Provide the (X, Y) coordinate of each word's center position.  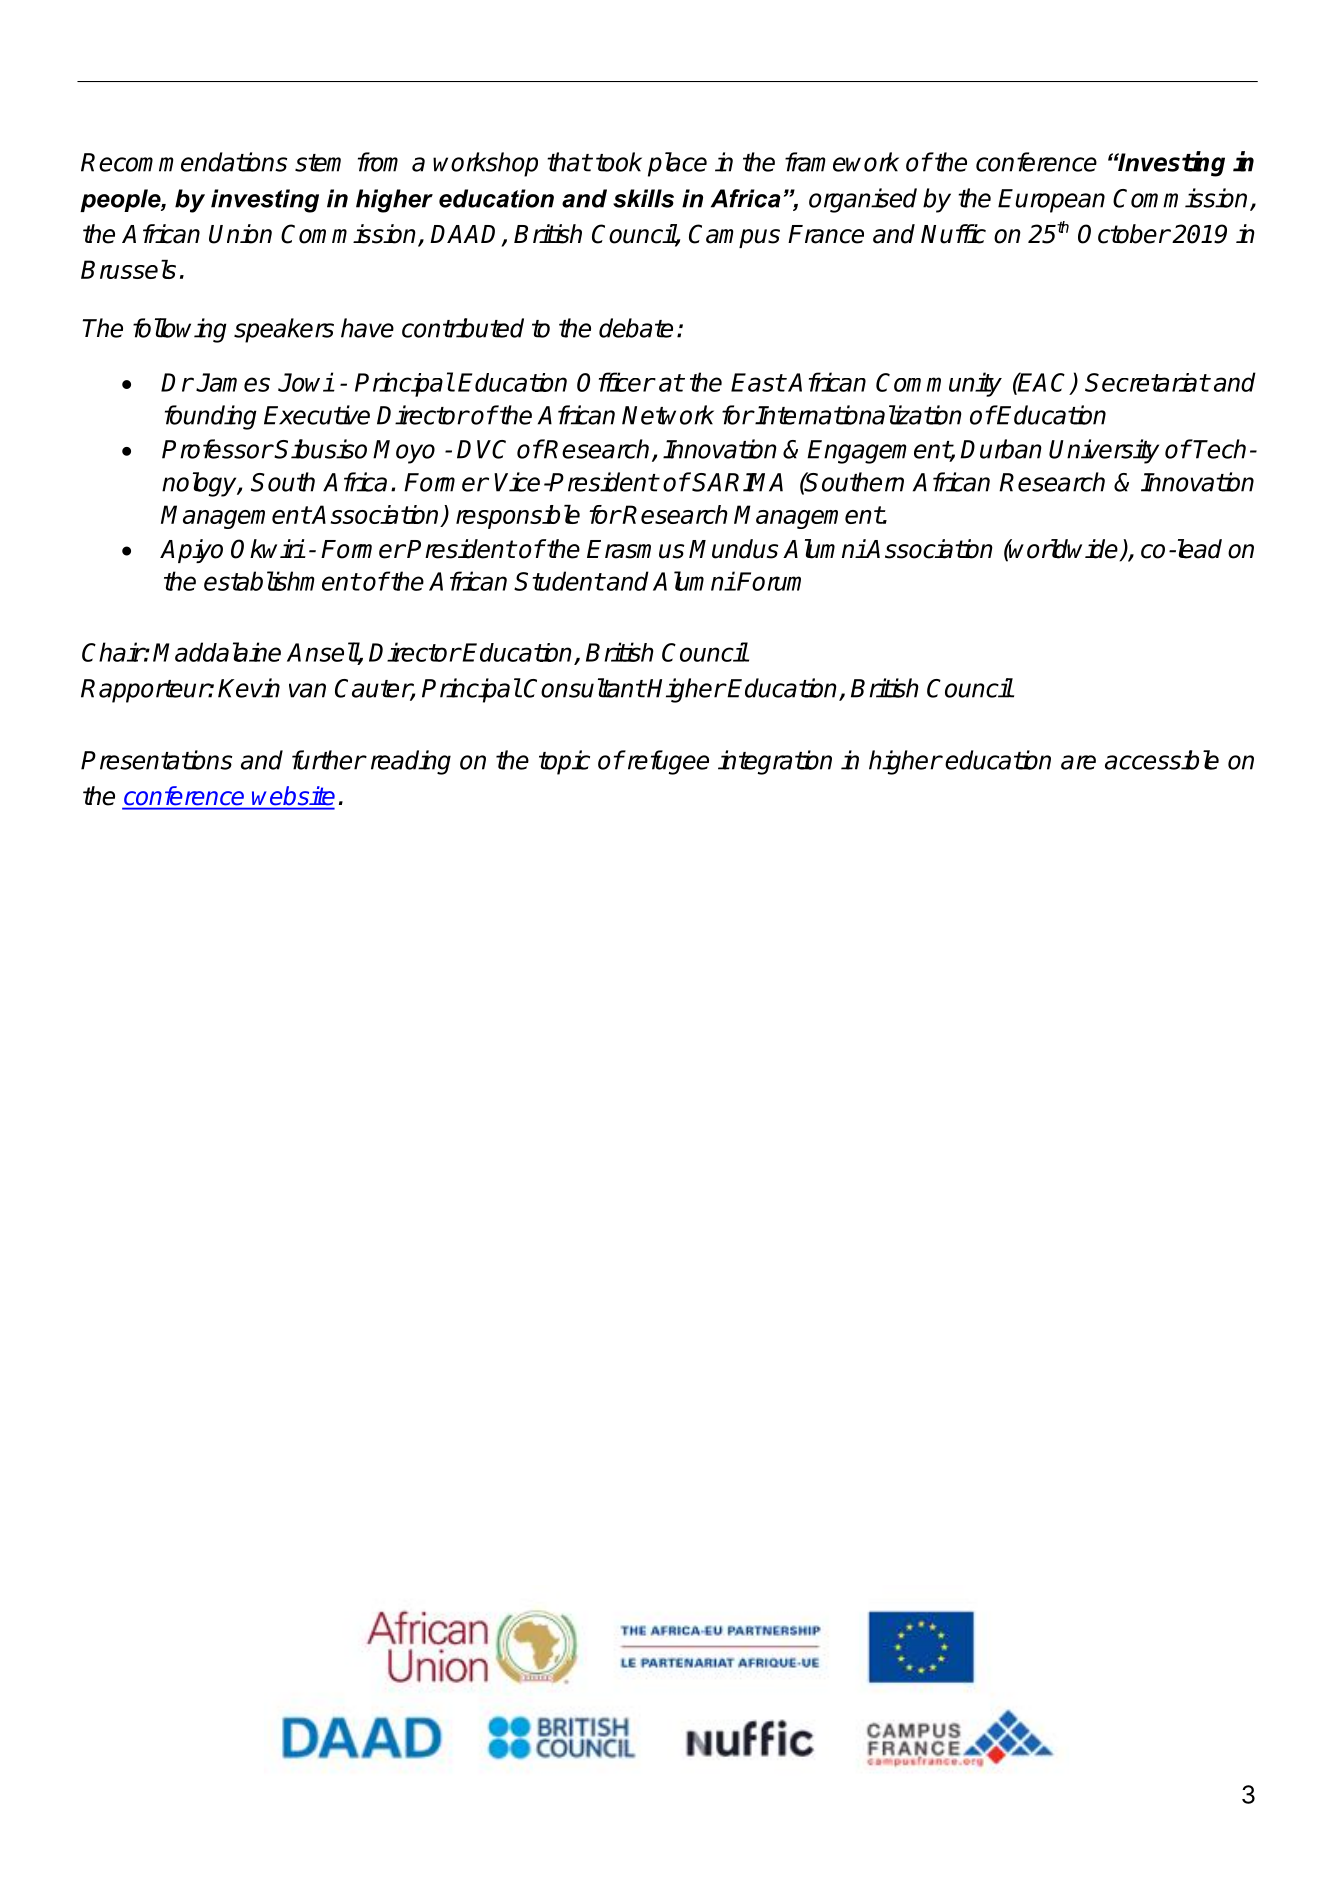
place (677, 164)
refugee (667, 762)
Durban (1001, 449)
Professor (217, 449)
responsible (518, 517)
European (1051, 201)
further (328, 760)
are (1078, 762)
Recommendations (184, 162)
